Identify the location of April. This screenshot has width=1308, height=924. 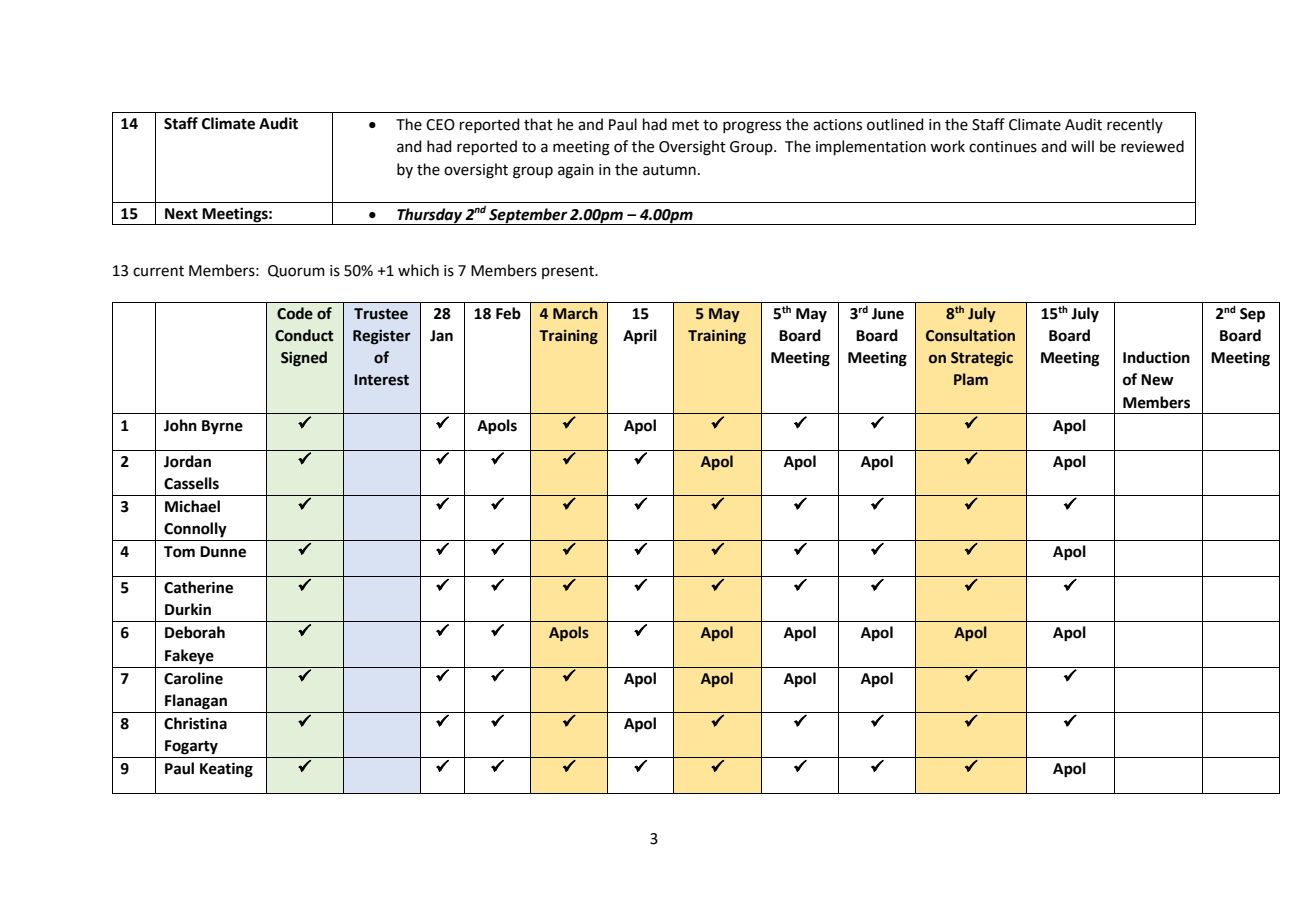
(640, 337).
